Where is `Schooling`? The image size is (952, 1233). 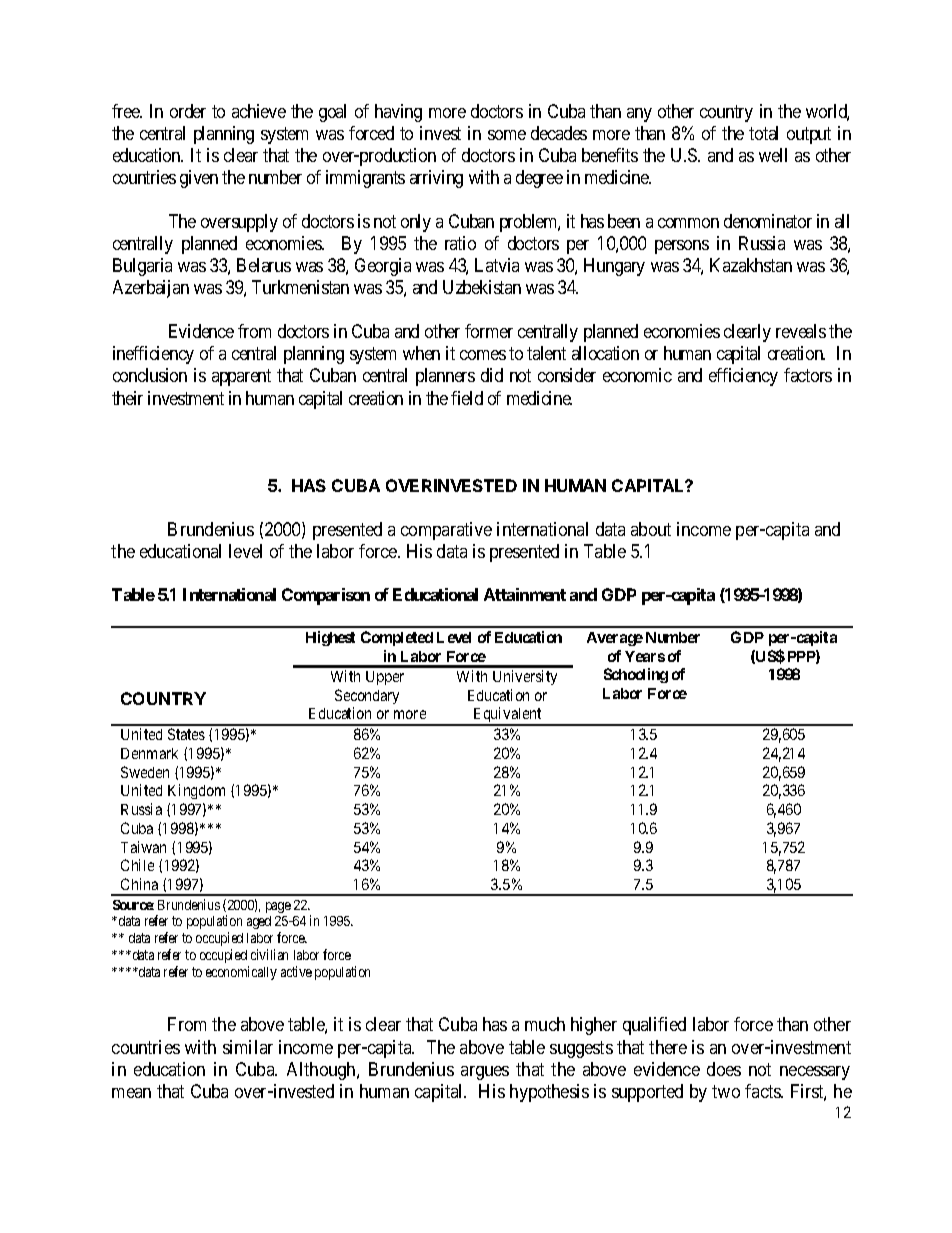
Schooling is located at coordinates (636, 675).
